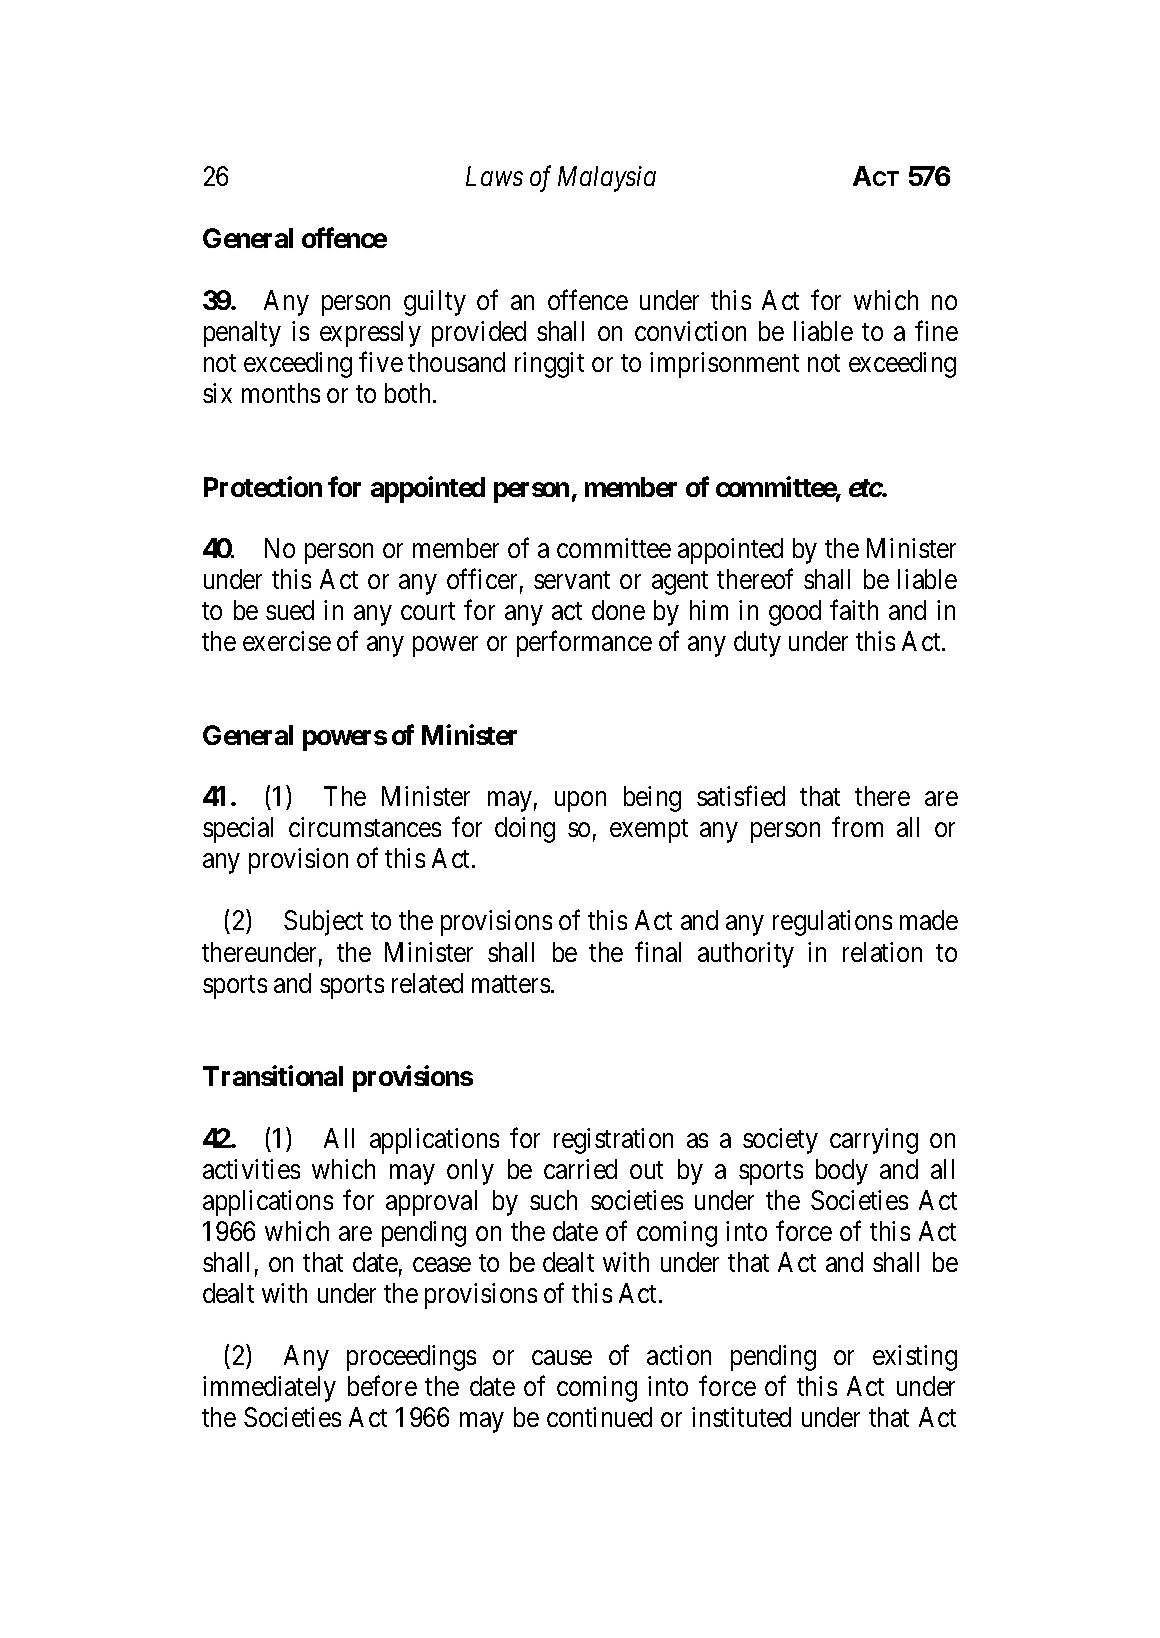 This screenshot has width=1160, height=1638. What do you see at coordinates (242, 334) in the screenshot?
I see `penalty` at bounding box center [242, 334].
